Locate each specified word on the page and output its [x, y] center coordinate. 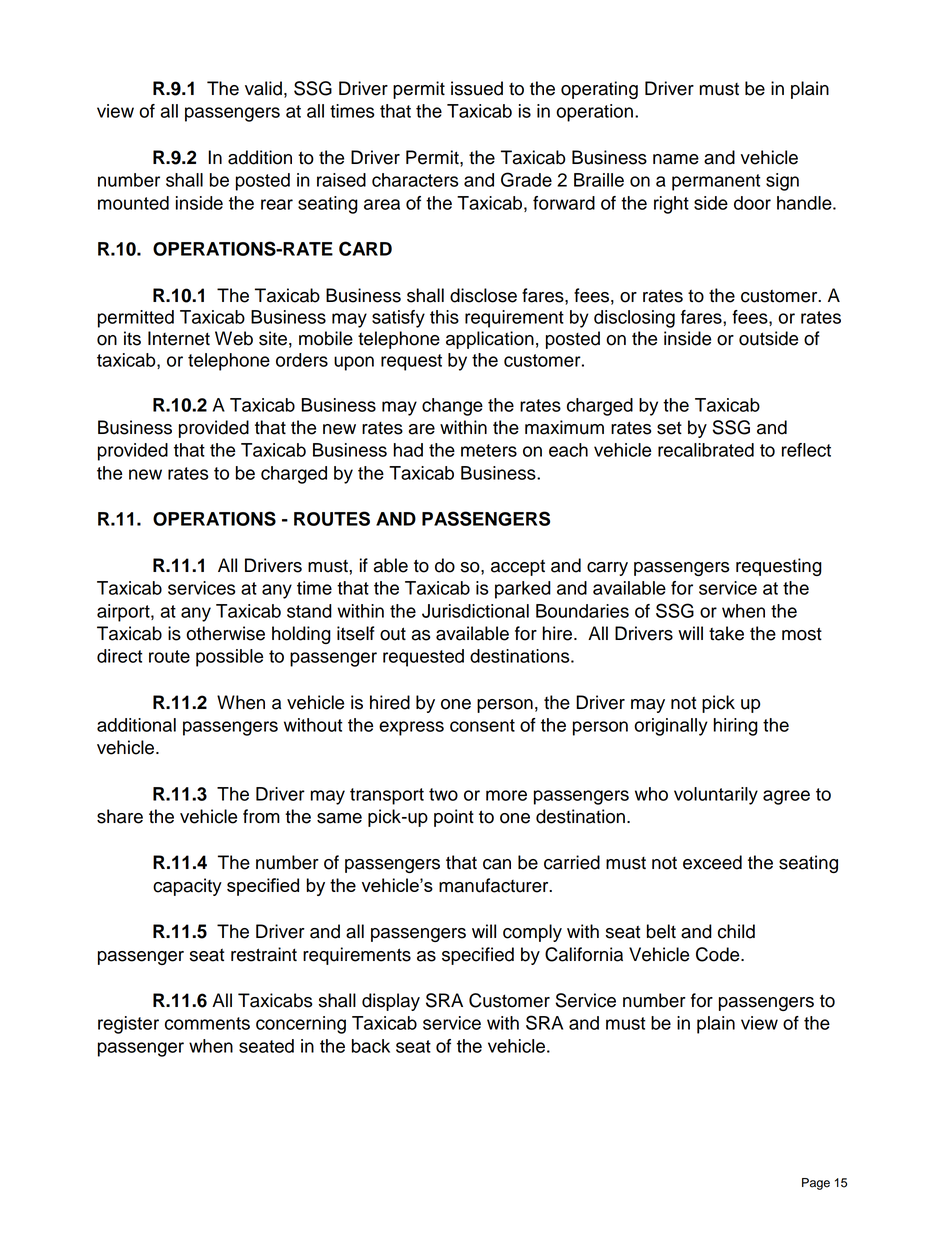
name [676, 159]
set [669, 428]
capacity [187, 887]
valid [263, 88]
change [452, 407]
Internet [179, 338]
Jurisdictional [475, 611]
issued [477, 88]
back [371, 1046]
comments [207, 1023]
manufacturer [495, 885]
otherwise [225, 633]
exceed [712, 862]
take [726, 633]
